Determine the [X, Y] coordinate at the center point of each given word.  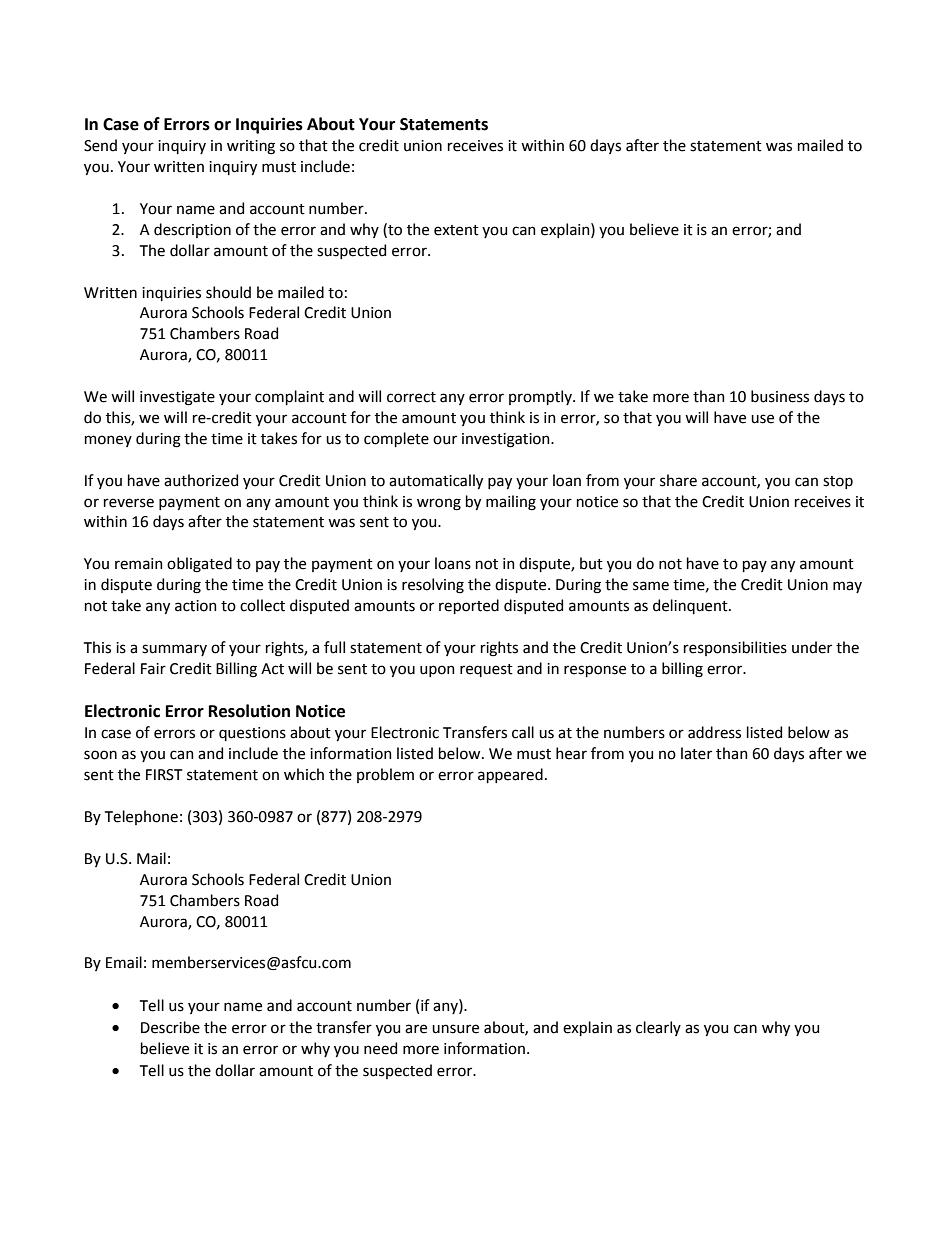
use [762, 419]
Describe [170, 1027]
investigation [507, 440]
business [780, 396]
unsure [455, 1029]
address [714, 732]
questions [252, 734]
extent [456, 230]
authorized [201, 480]
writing [251, 147]
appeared [510, 775]
